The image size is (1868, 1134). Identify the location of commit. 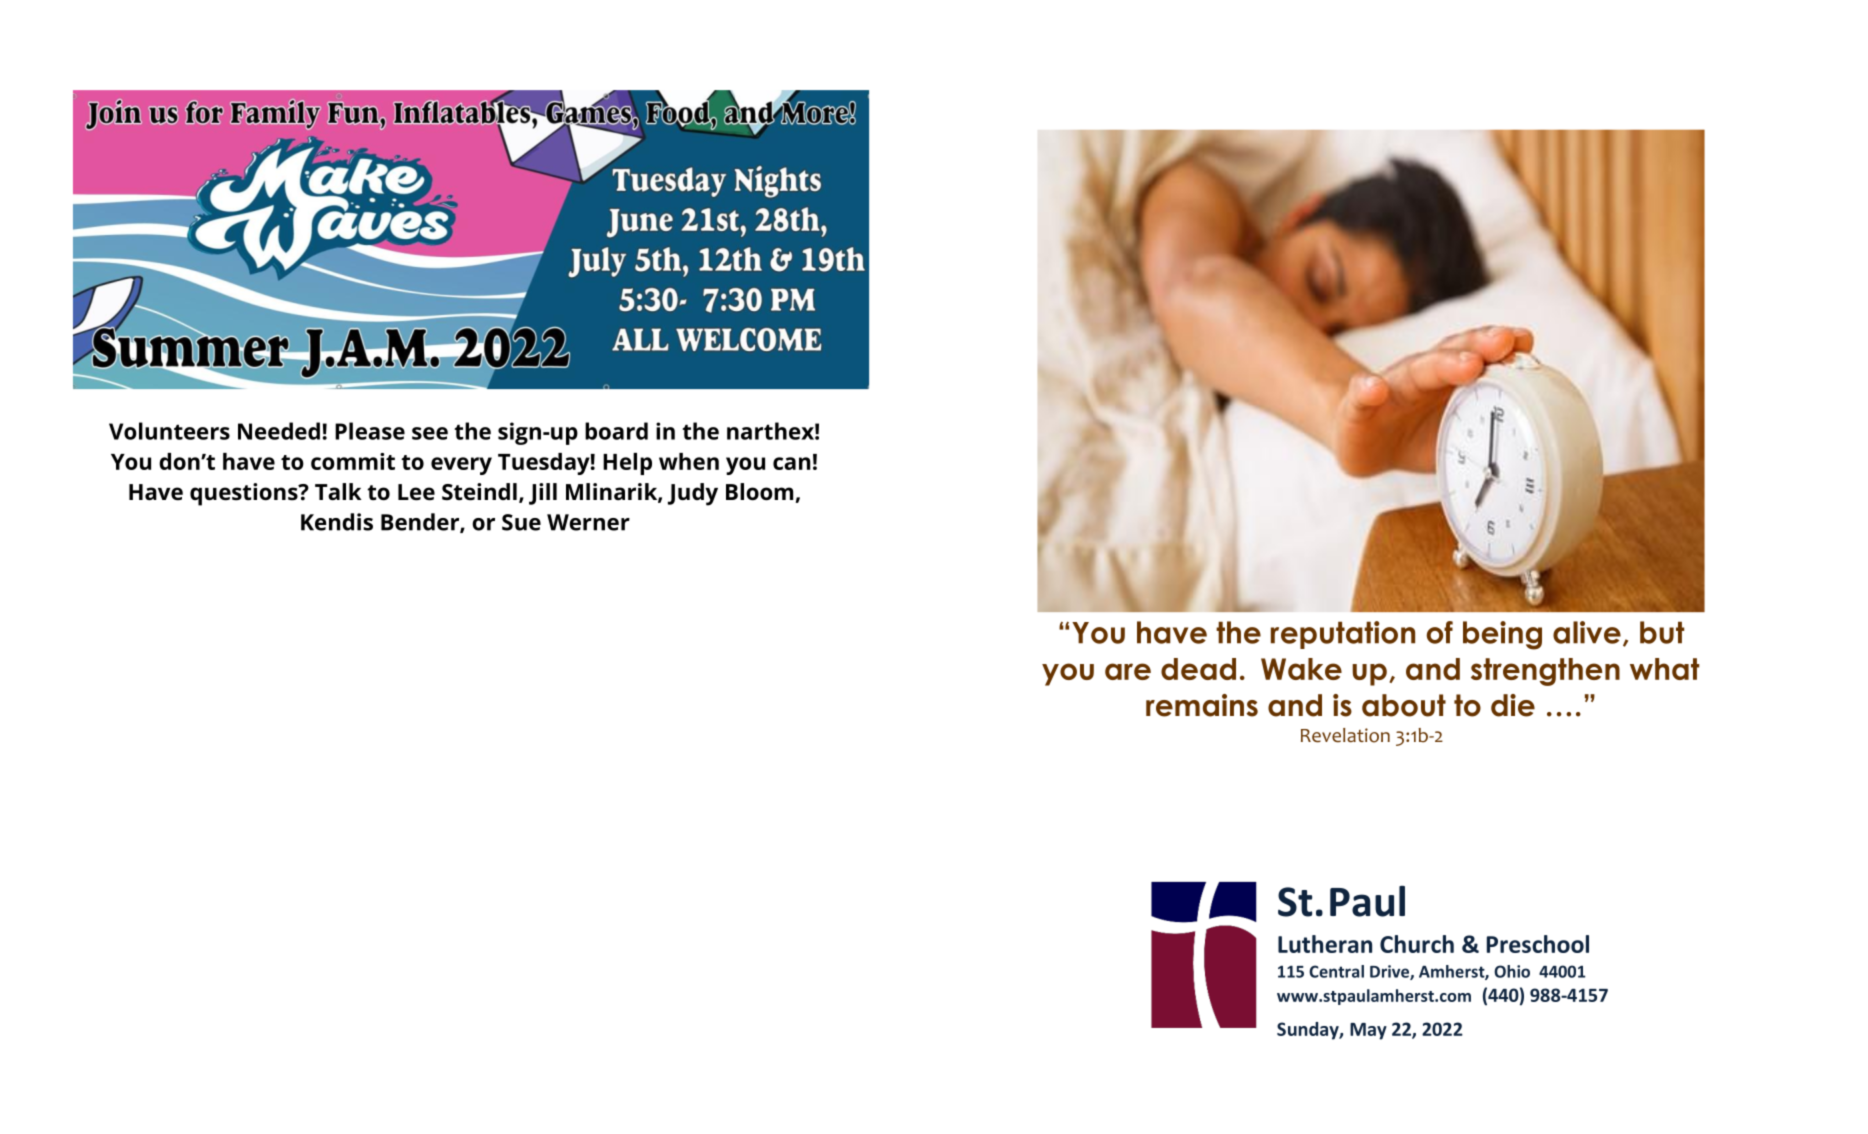
(353, 461).
